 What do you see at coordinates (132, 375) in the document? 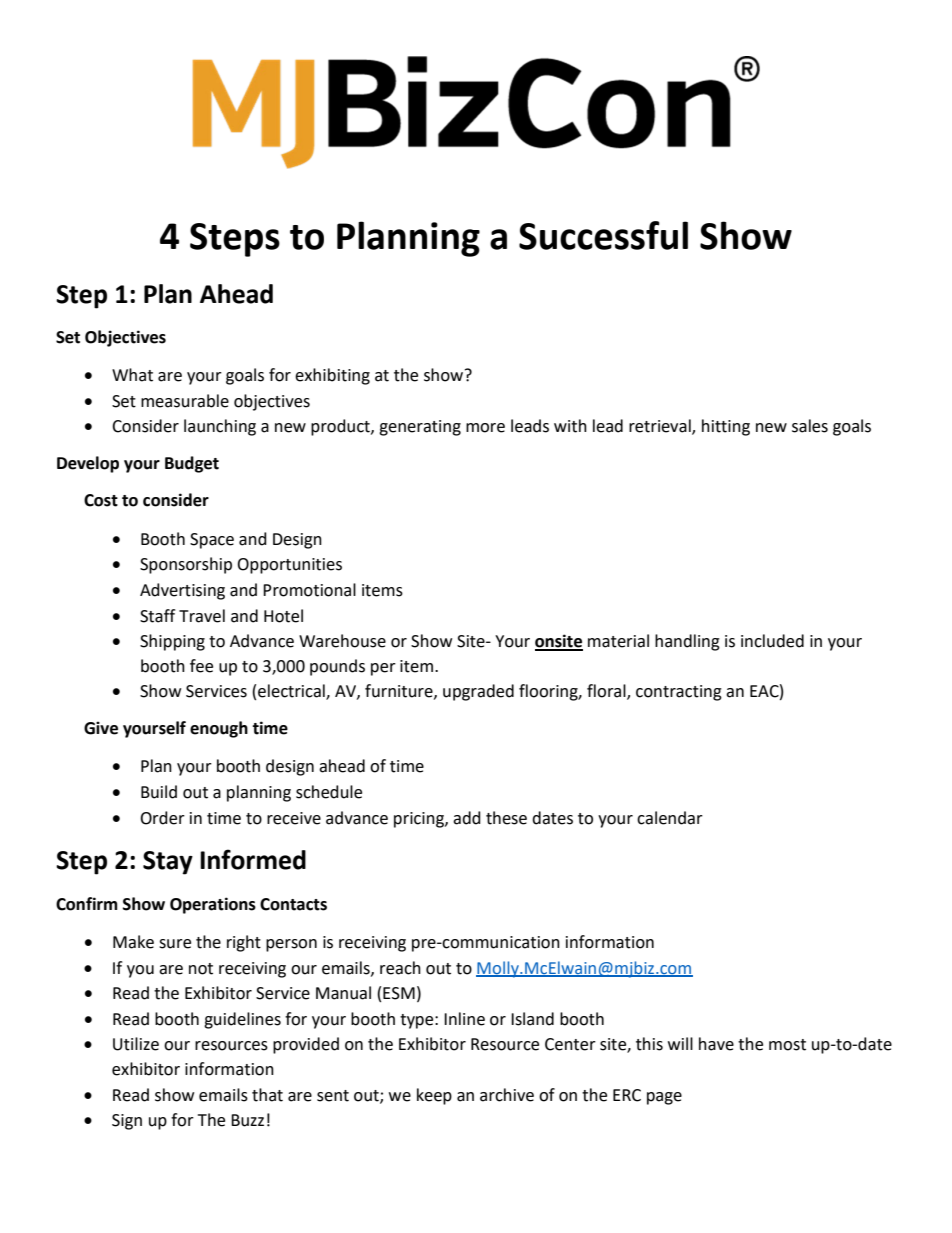
I see `What` at bounding box center [132, 375].
